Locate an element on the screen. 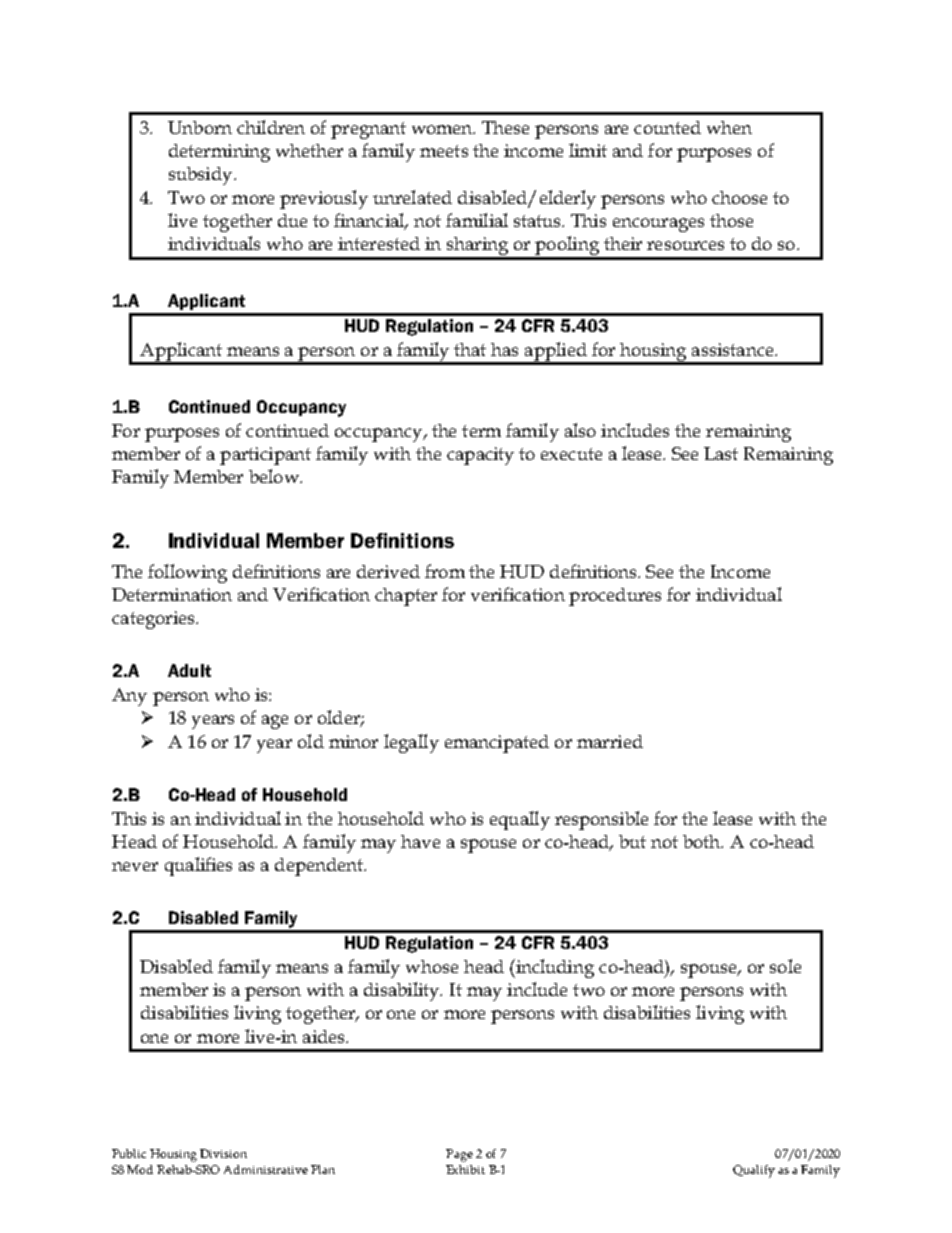 The height and width of the screenshot is (1233, 952). Division is located at coordinates (223, 1153).
